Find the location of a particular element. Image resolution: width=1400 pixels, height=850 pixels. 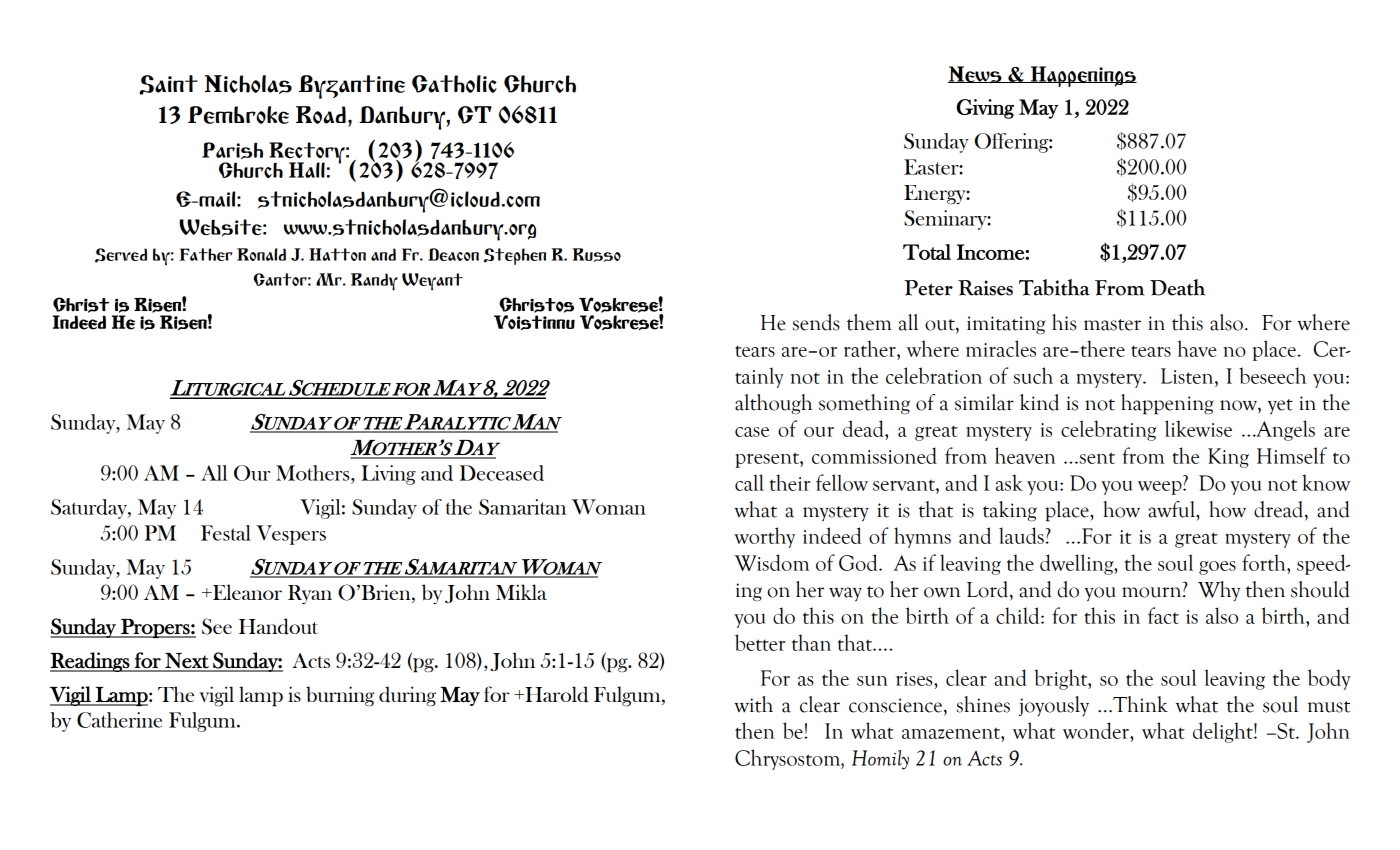

with is located at coordinates (753, 704).
